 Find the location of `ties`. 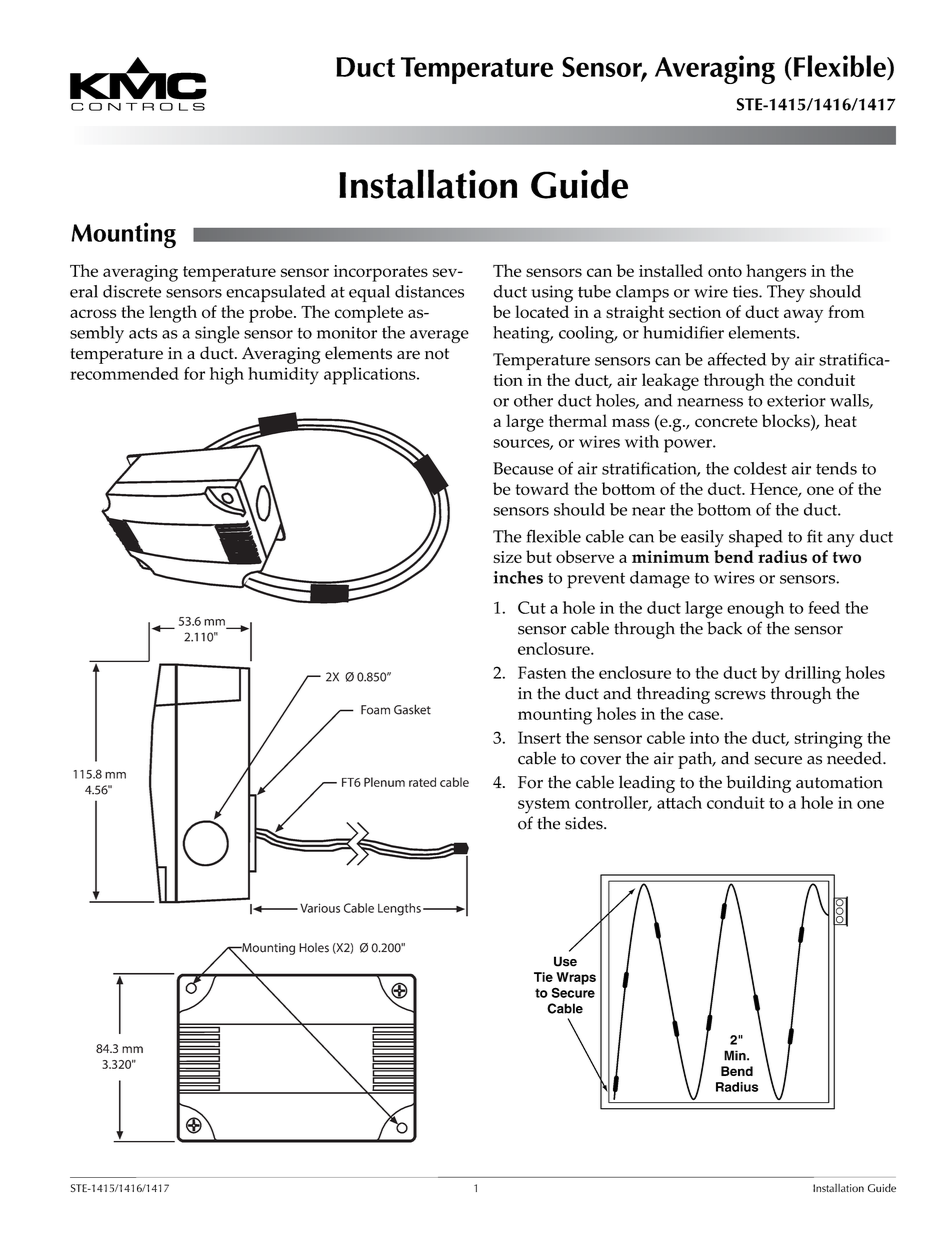

ties is located at coordinates (746, 291).
